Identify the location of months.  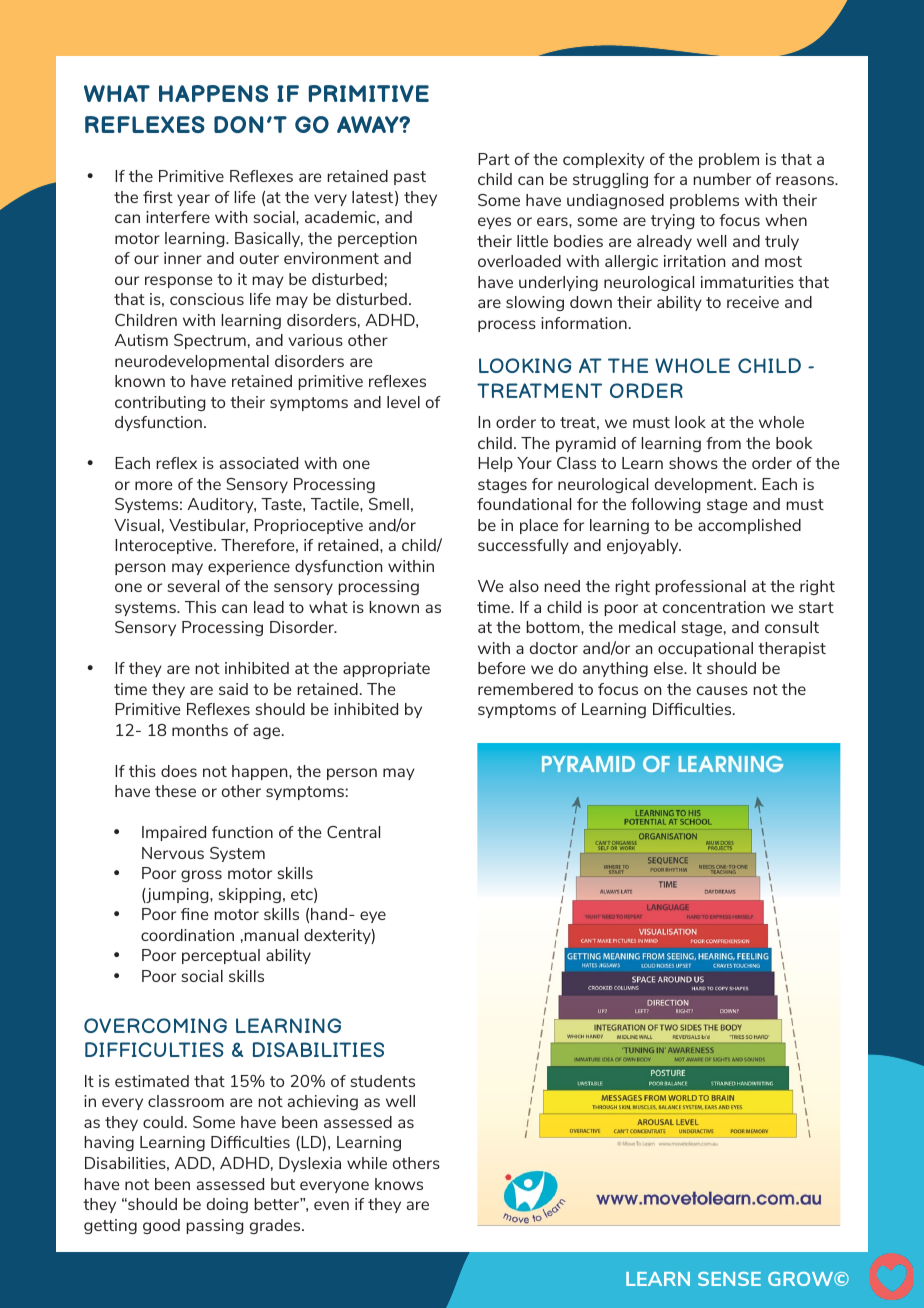
(200, 730).
